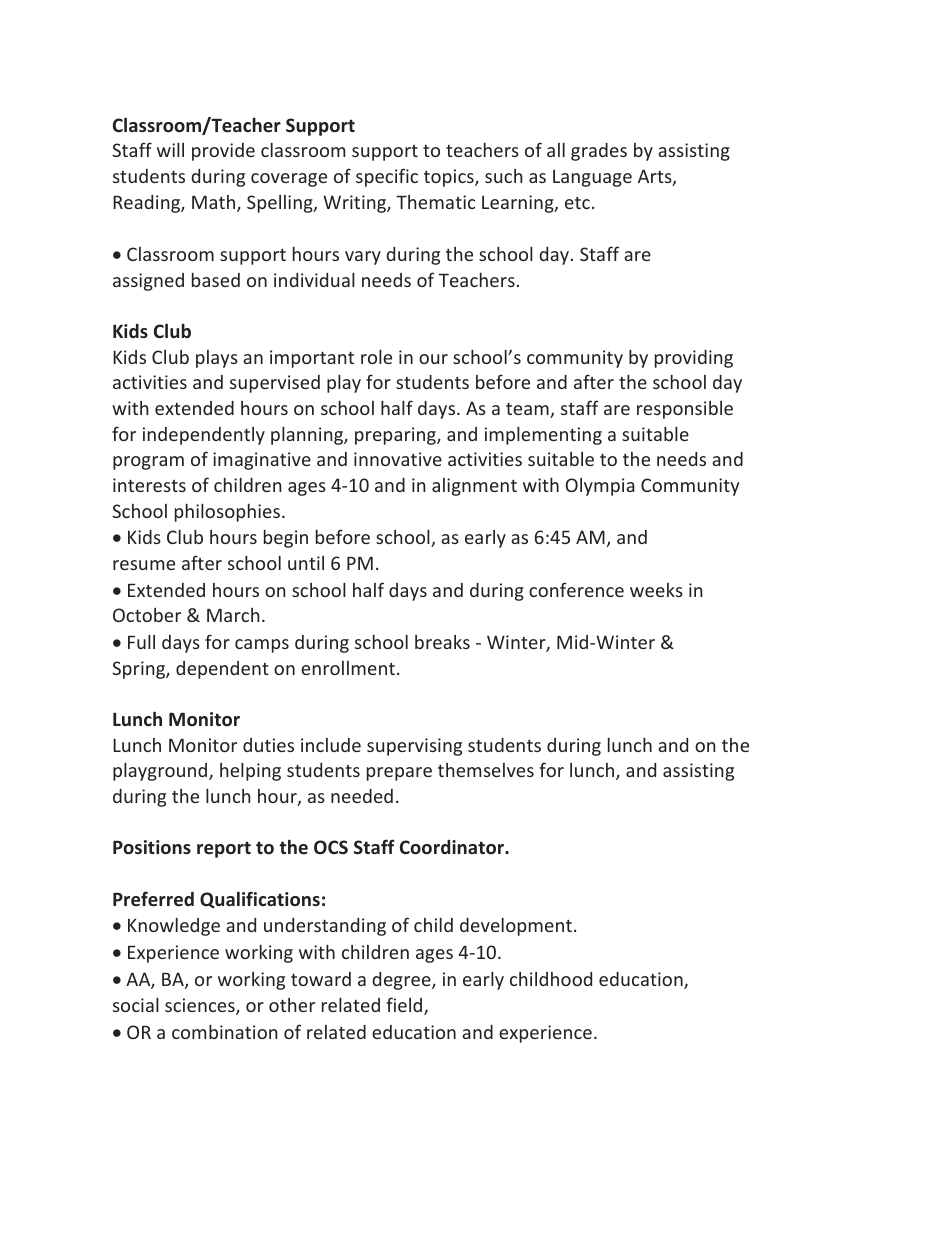 The height and width of the screenshot is (1233, 952). I want to click on sciences, so click(201, 1006).
